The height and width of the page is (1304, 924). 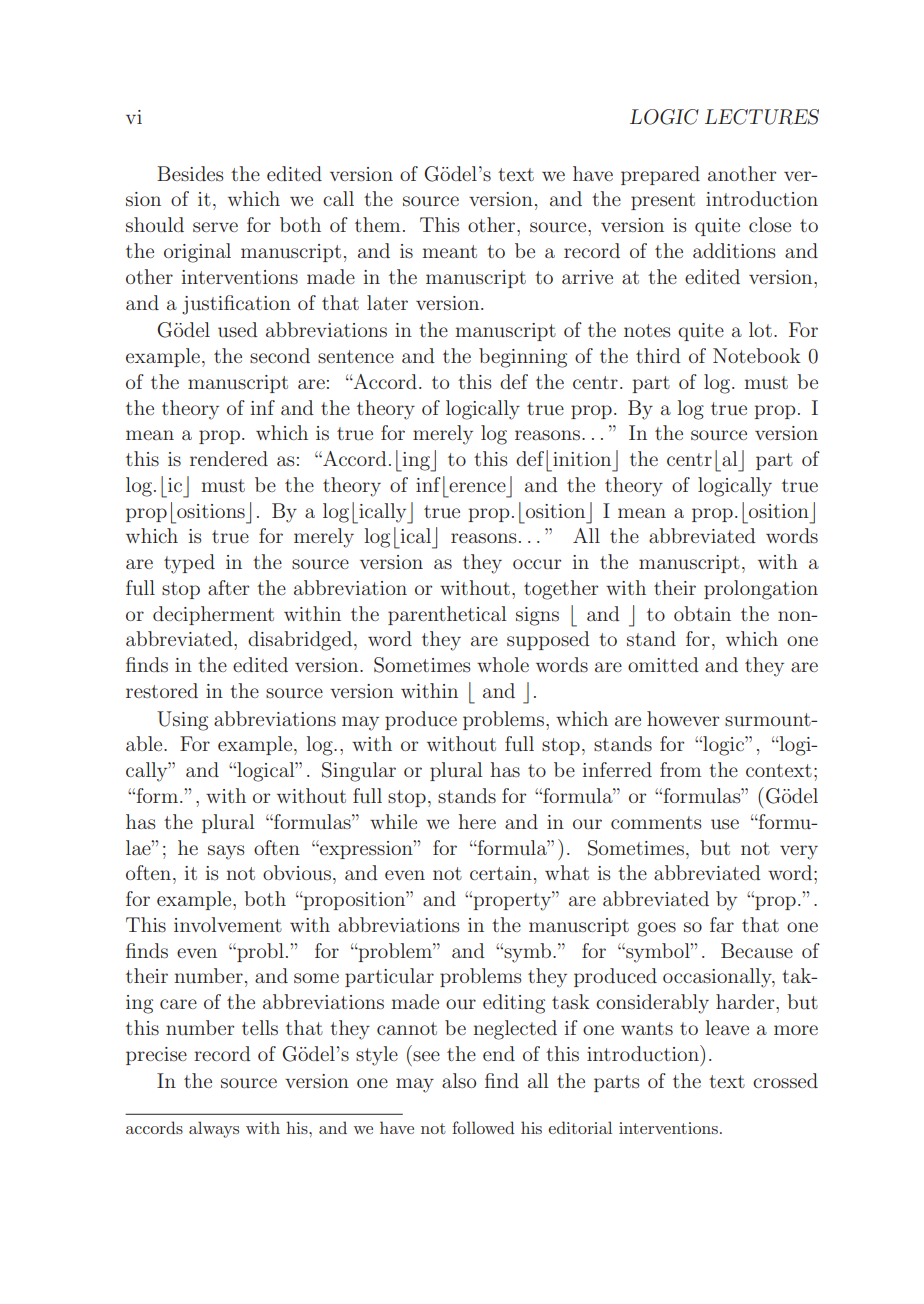 What do you see at coordinates (503, 664) in the page?
I see `whole` at bounding box center [503, 664].
